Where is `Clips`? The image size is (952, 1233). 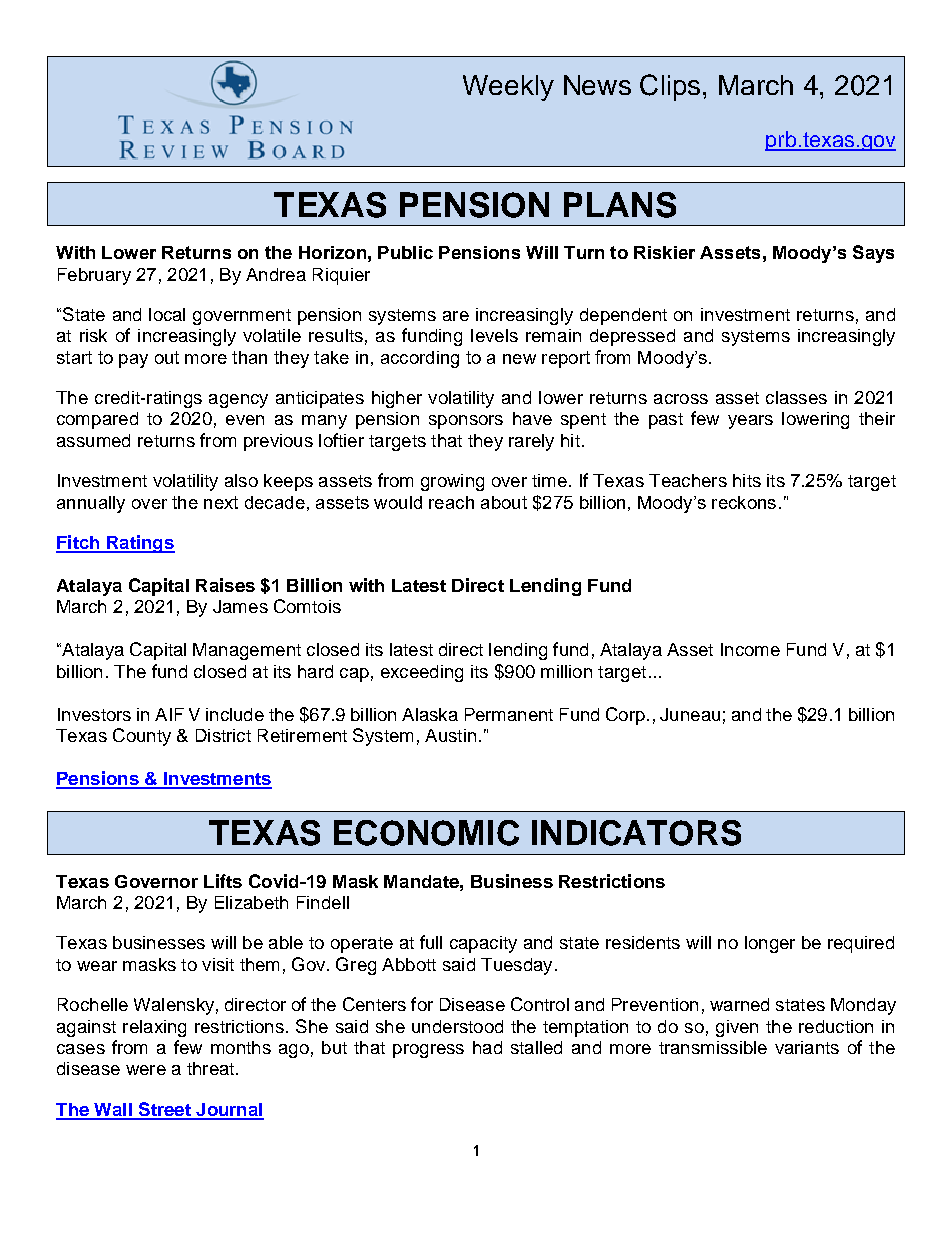
Clips is located at coordinates (670, 87).
